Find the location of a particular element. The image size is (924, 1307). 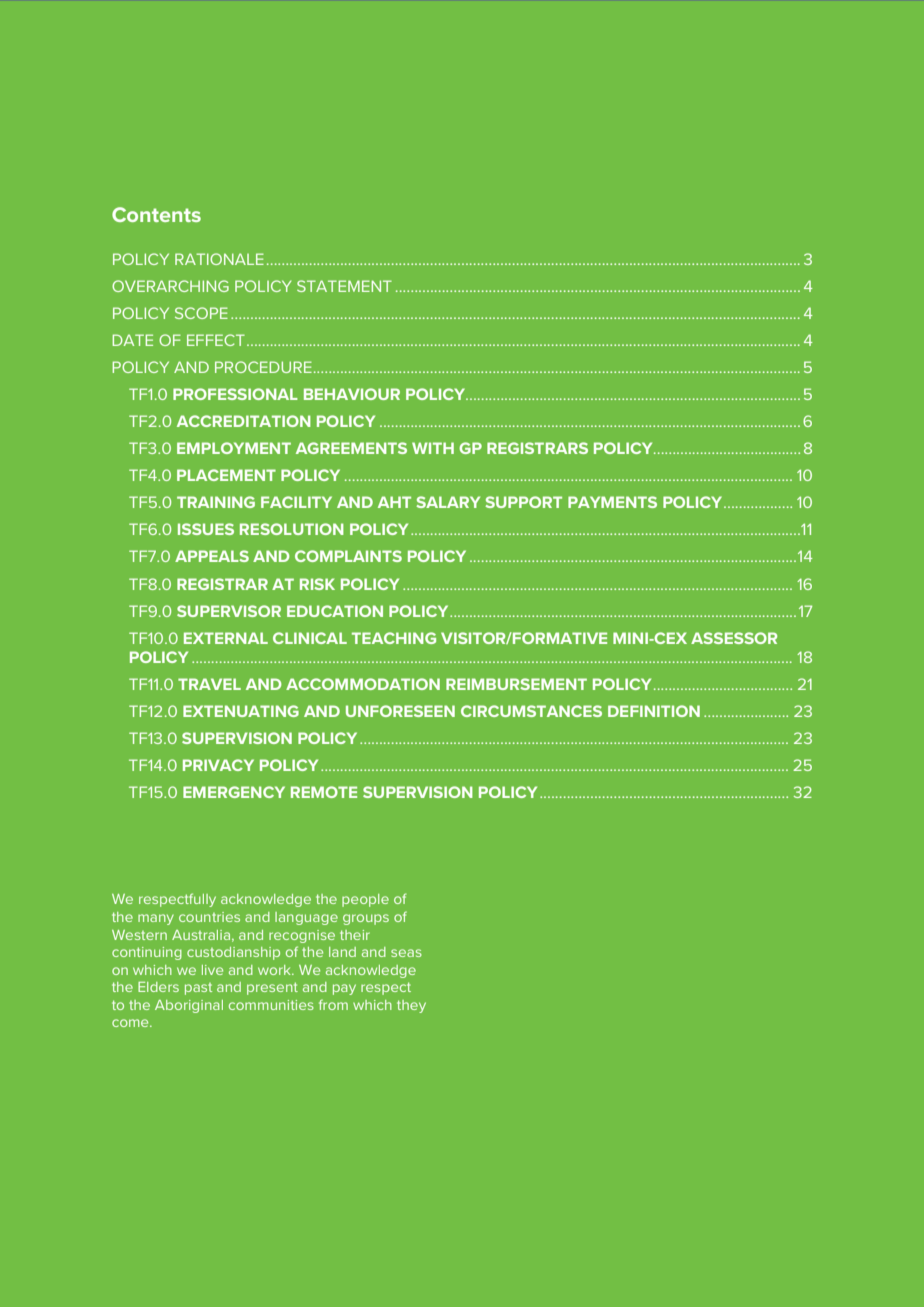

they is located at coordinates (411, 1006).
